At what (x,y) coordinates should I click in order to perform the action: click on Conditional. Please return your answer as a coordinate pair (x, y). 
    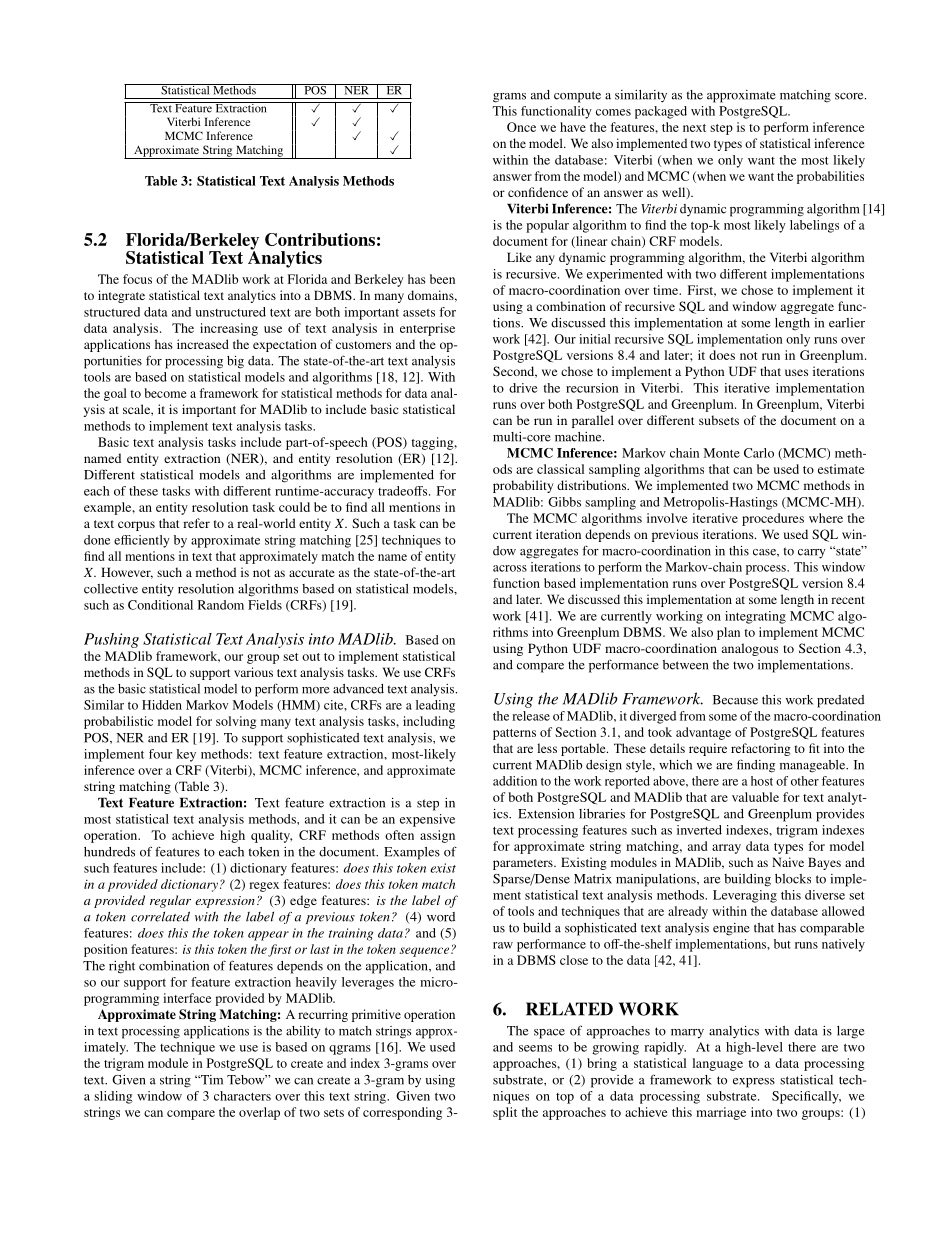
    Looking at the image, I should click on (160, 605).
